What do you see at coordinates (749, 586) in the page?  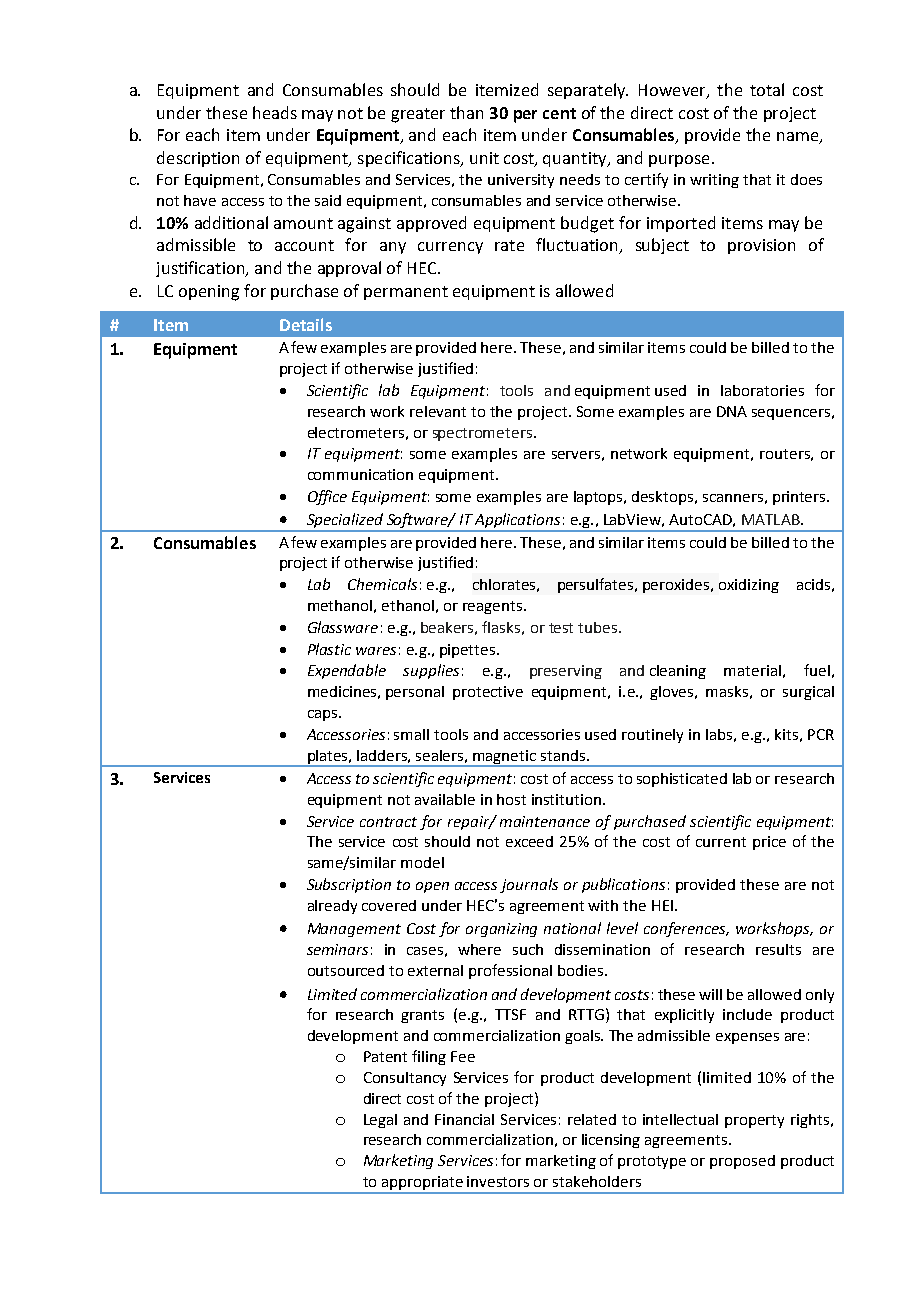 I see `oxidizing` at bounding box center [749, 586].
